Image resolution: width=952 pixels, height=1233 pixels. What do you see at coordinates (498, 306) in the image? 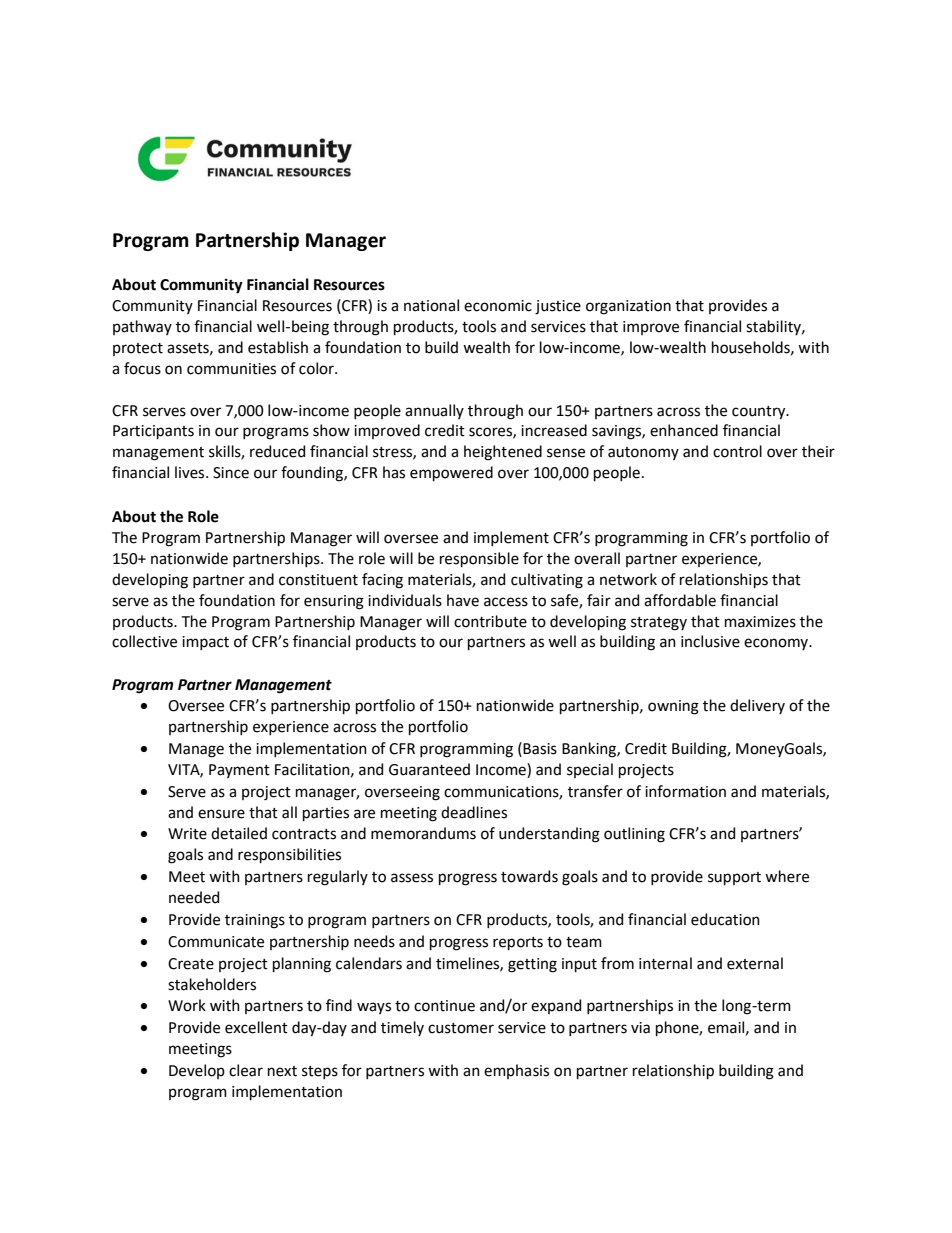
I see `economic` at bounding box center [498, 306].
